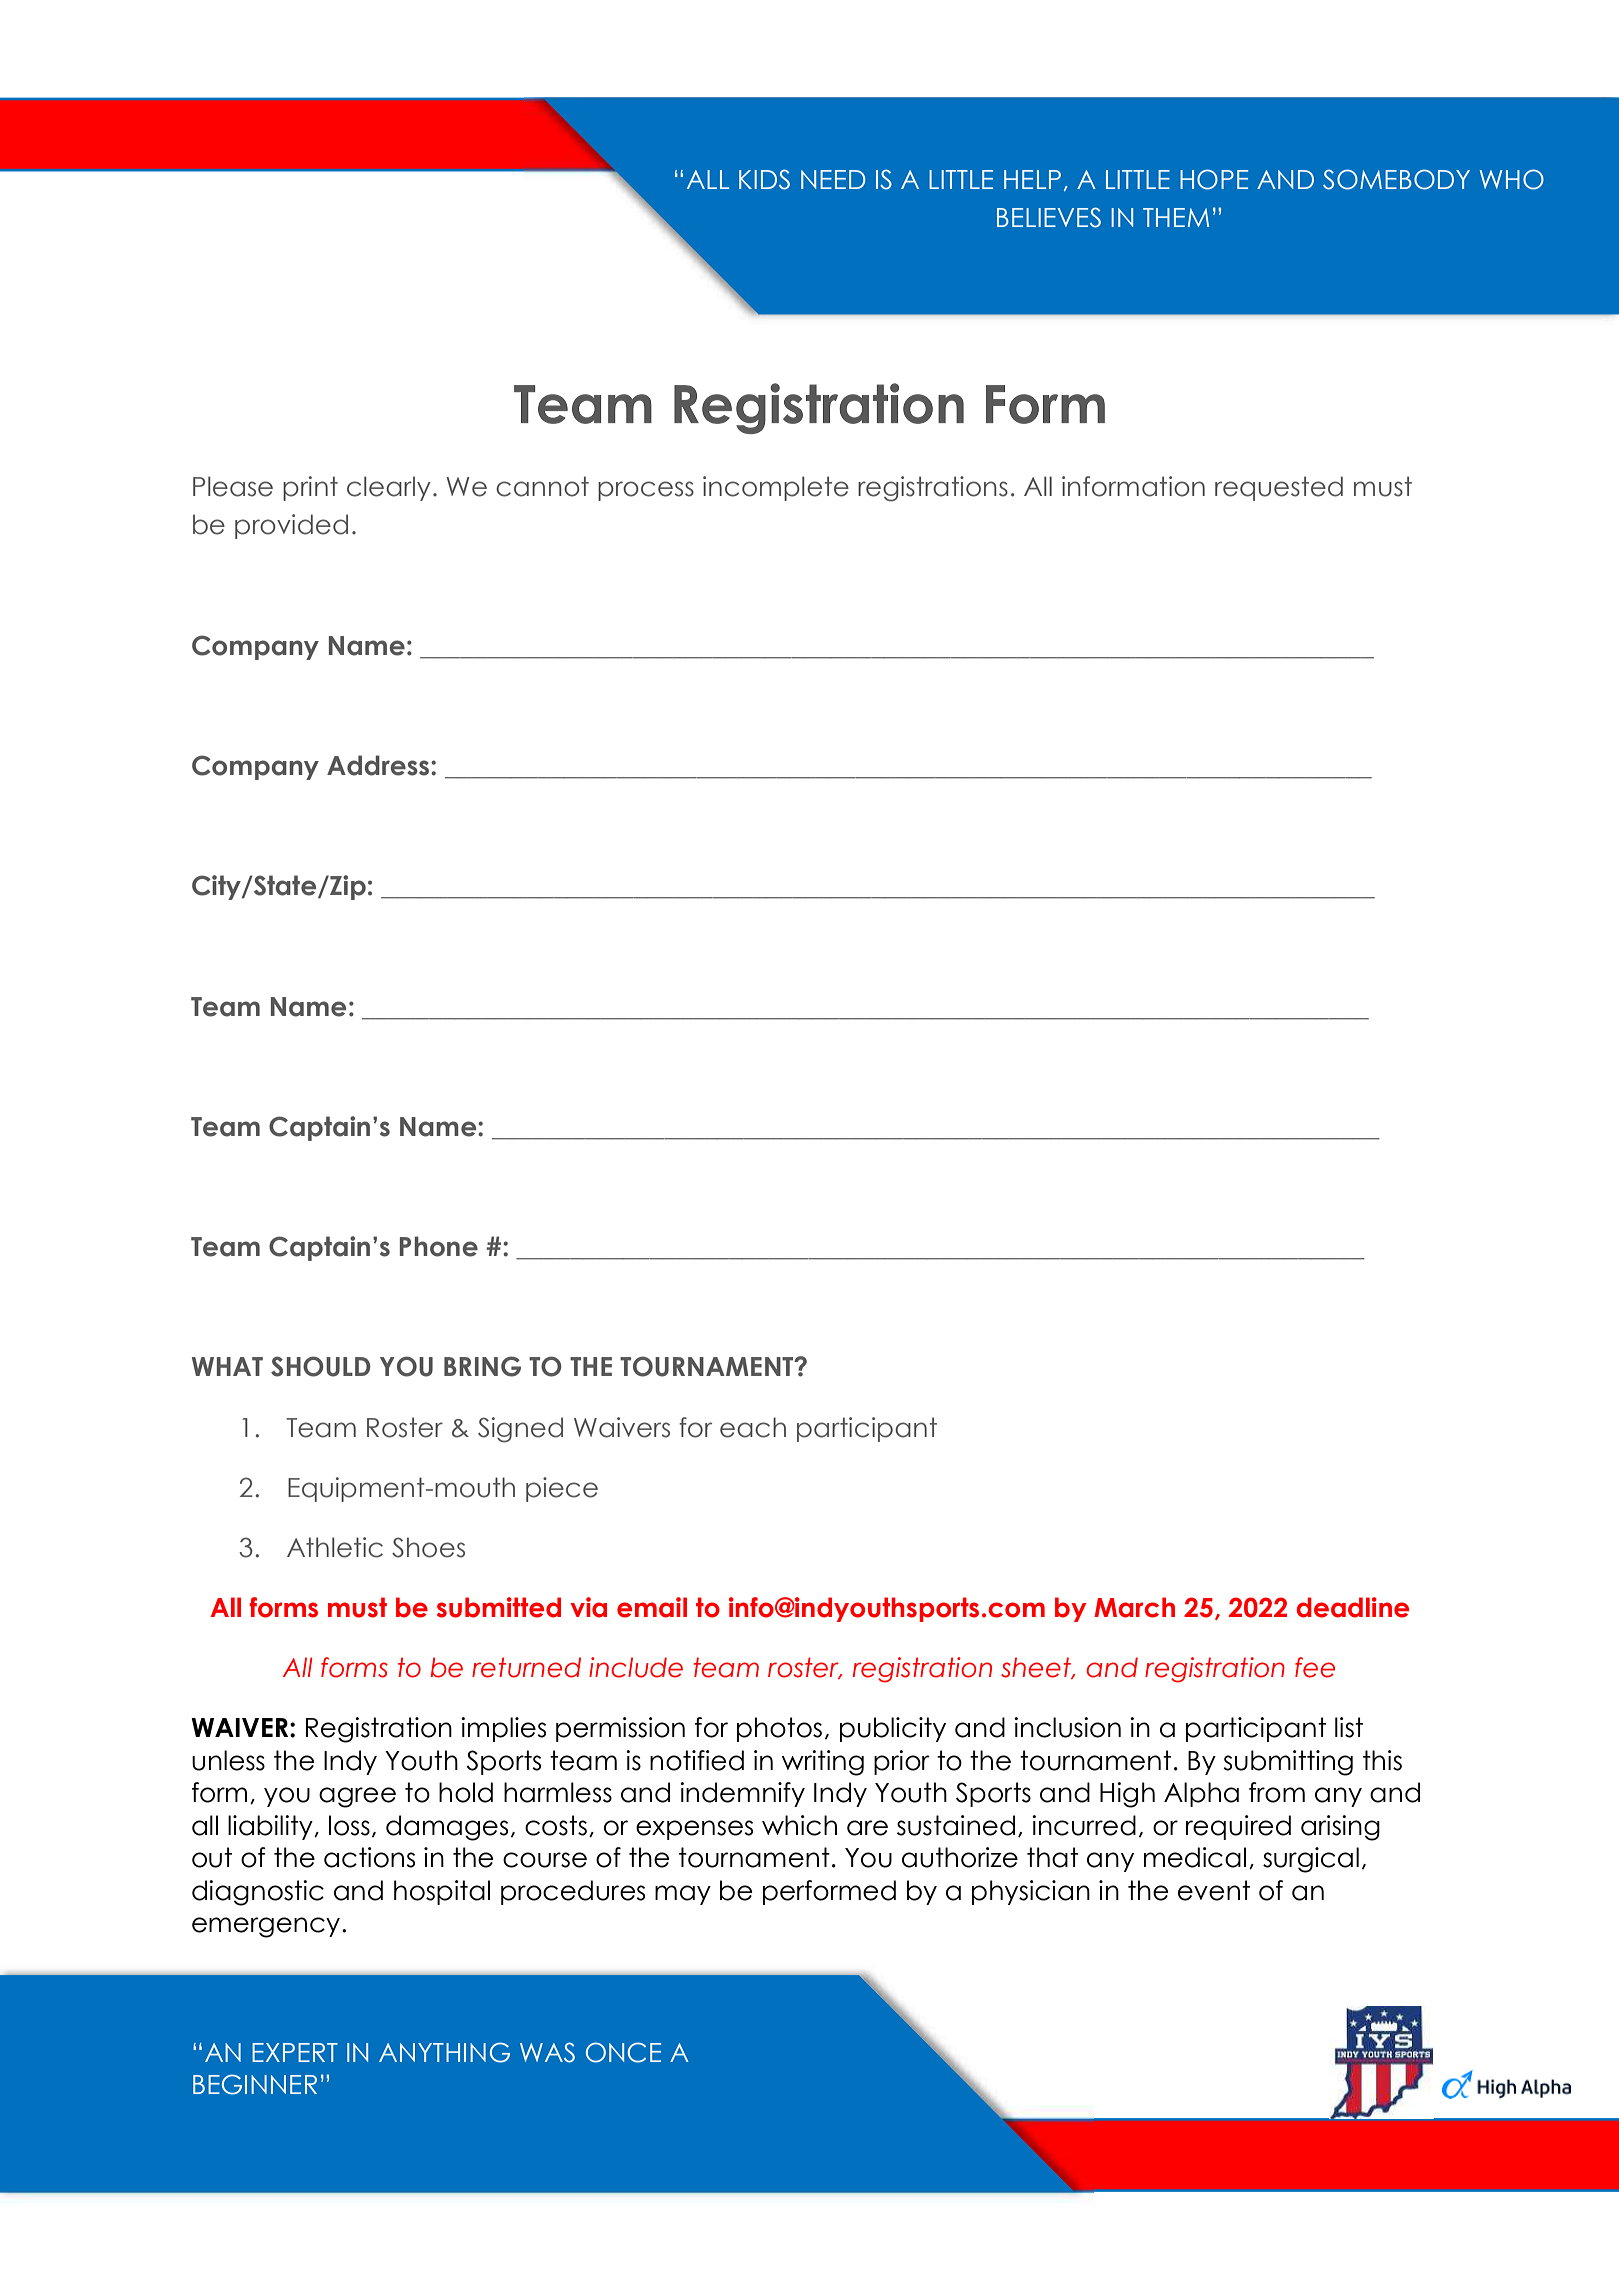 This page has height=2291, width=1619. I want to click on requested, so click(1279, 488).
